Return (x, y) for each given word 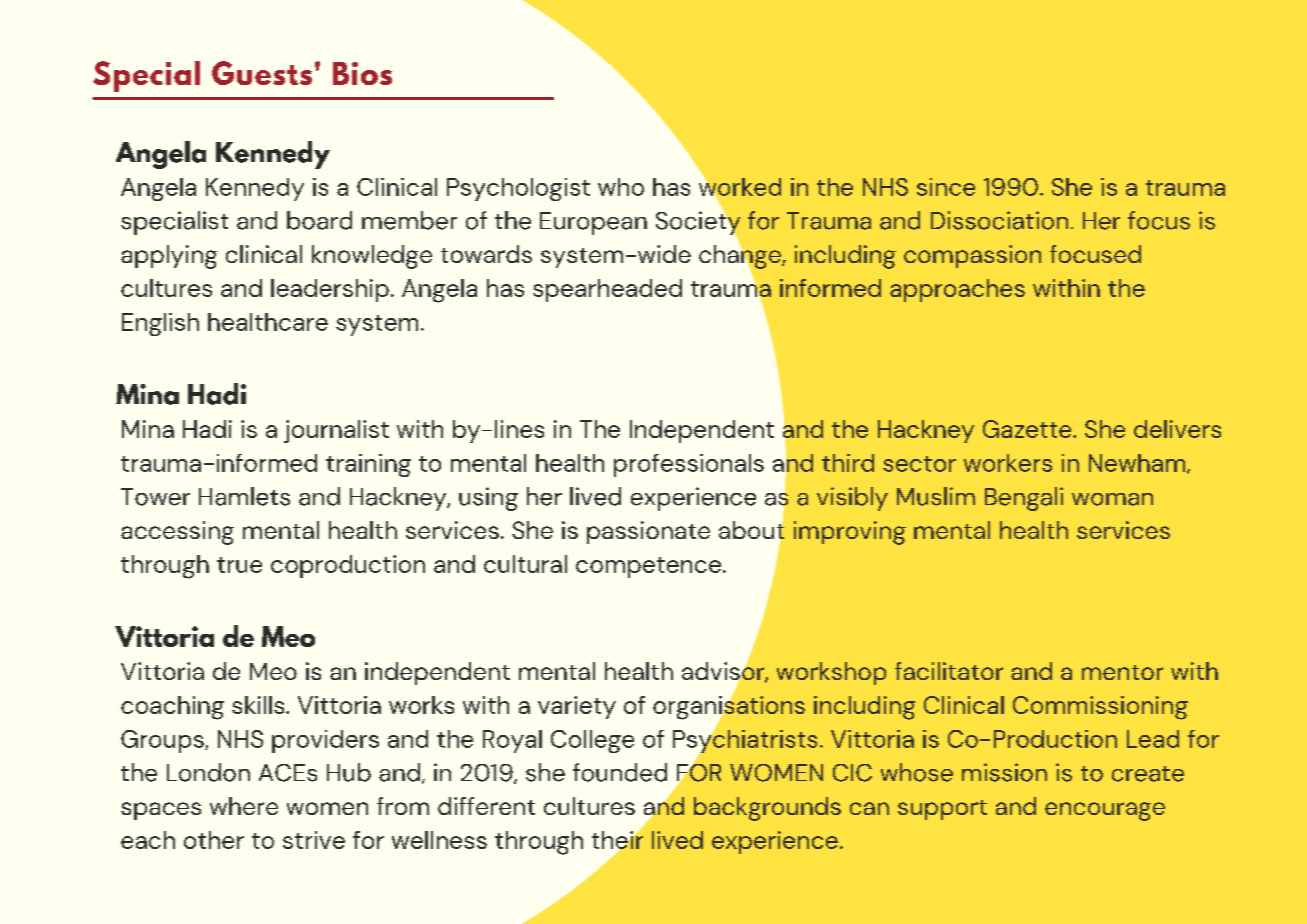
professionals (689, 465)
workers (1008, 463)
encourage (1105, 811)
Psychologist (518, 189)
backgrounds (767, 809)
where (244, 806)
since (946, 187)
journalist (336, 431)
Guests (262, 73)
